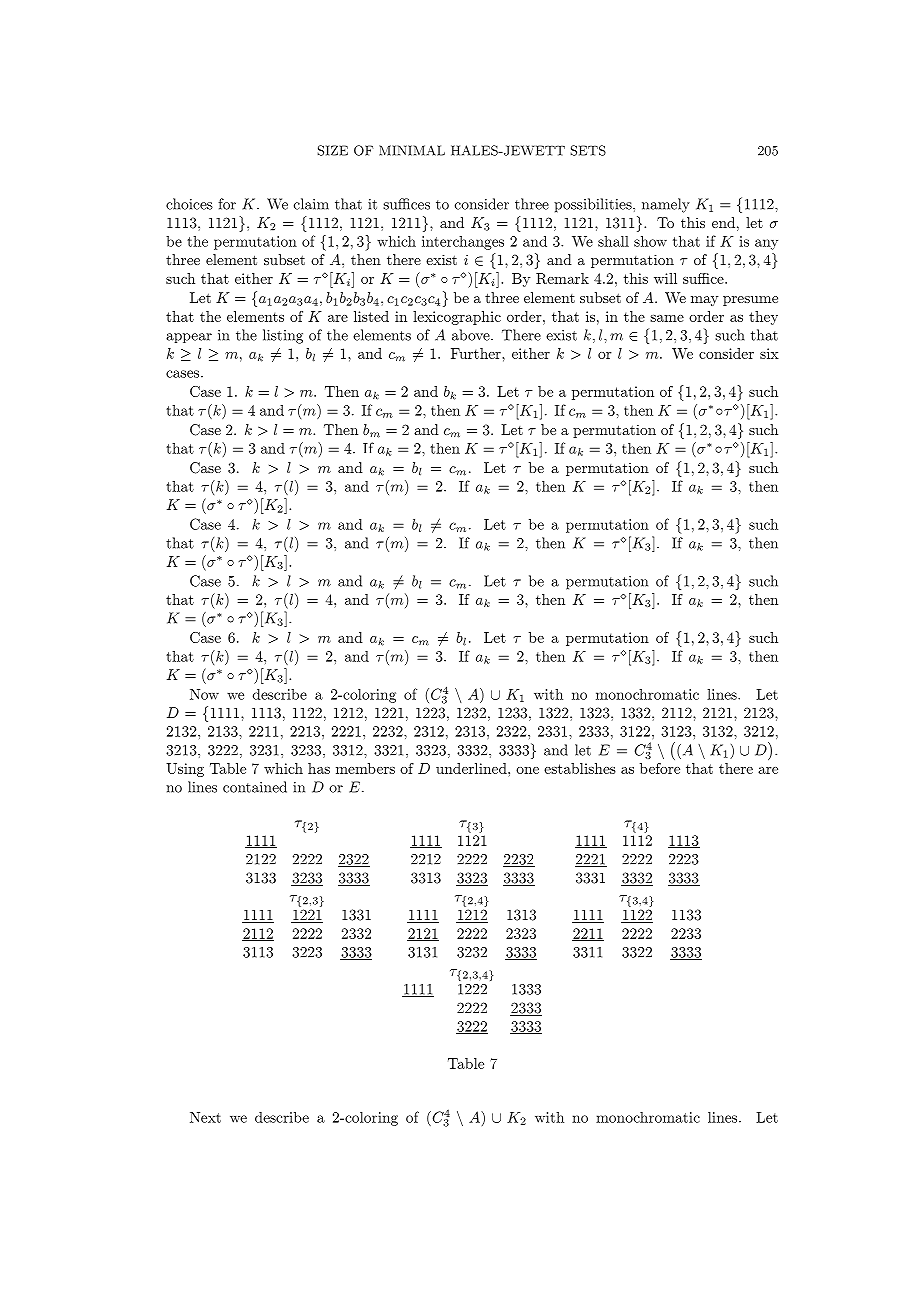 This screenshot has width=924, height=1308. Describe the element at coordinates (660, 768) in the screenshot. I see `before` at that location.
